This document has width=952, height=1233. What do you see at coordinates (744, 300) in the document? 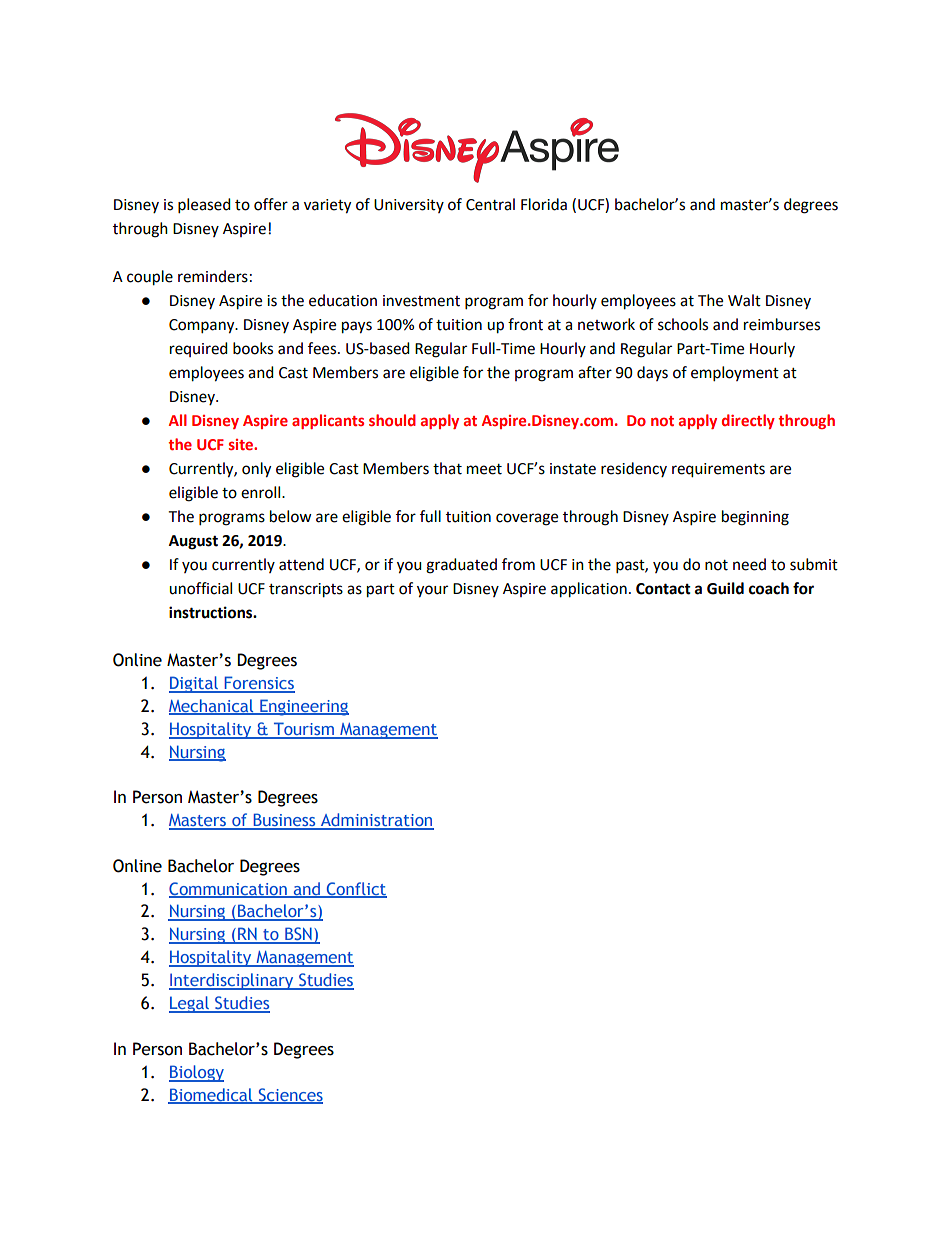
I see `Walt` at bounding box center [744, 300].
